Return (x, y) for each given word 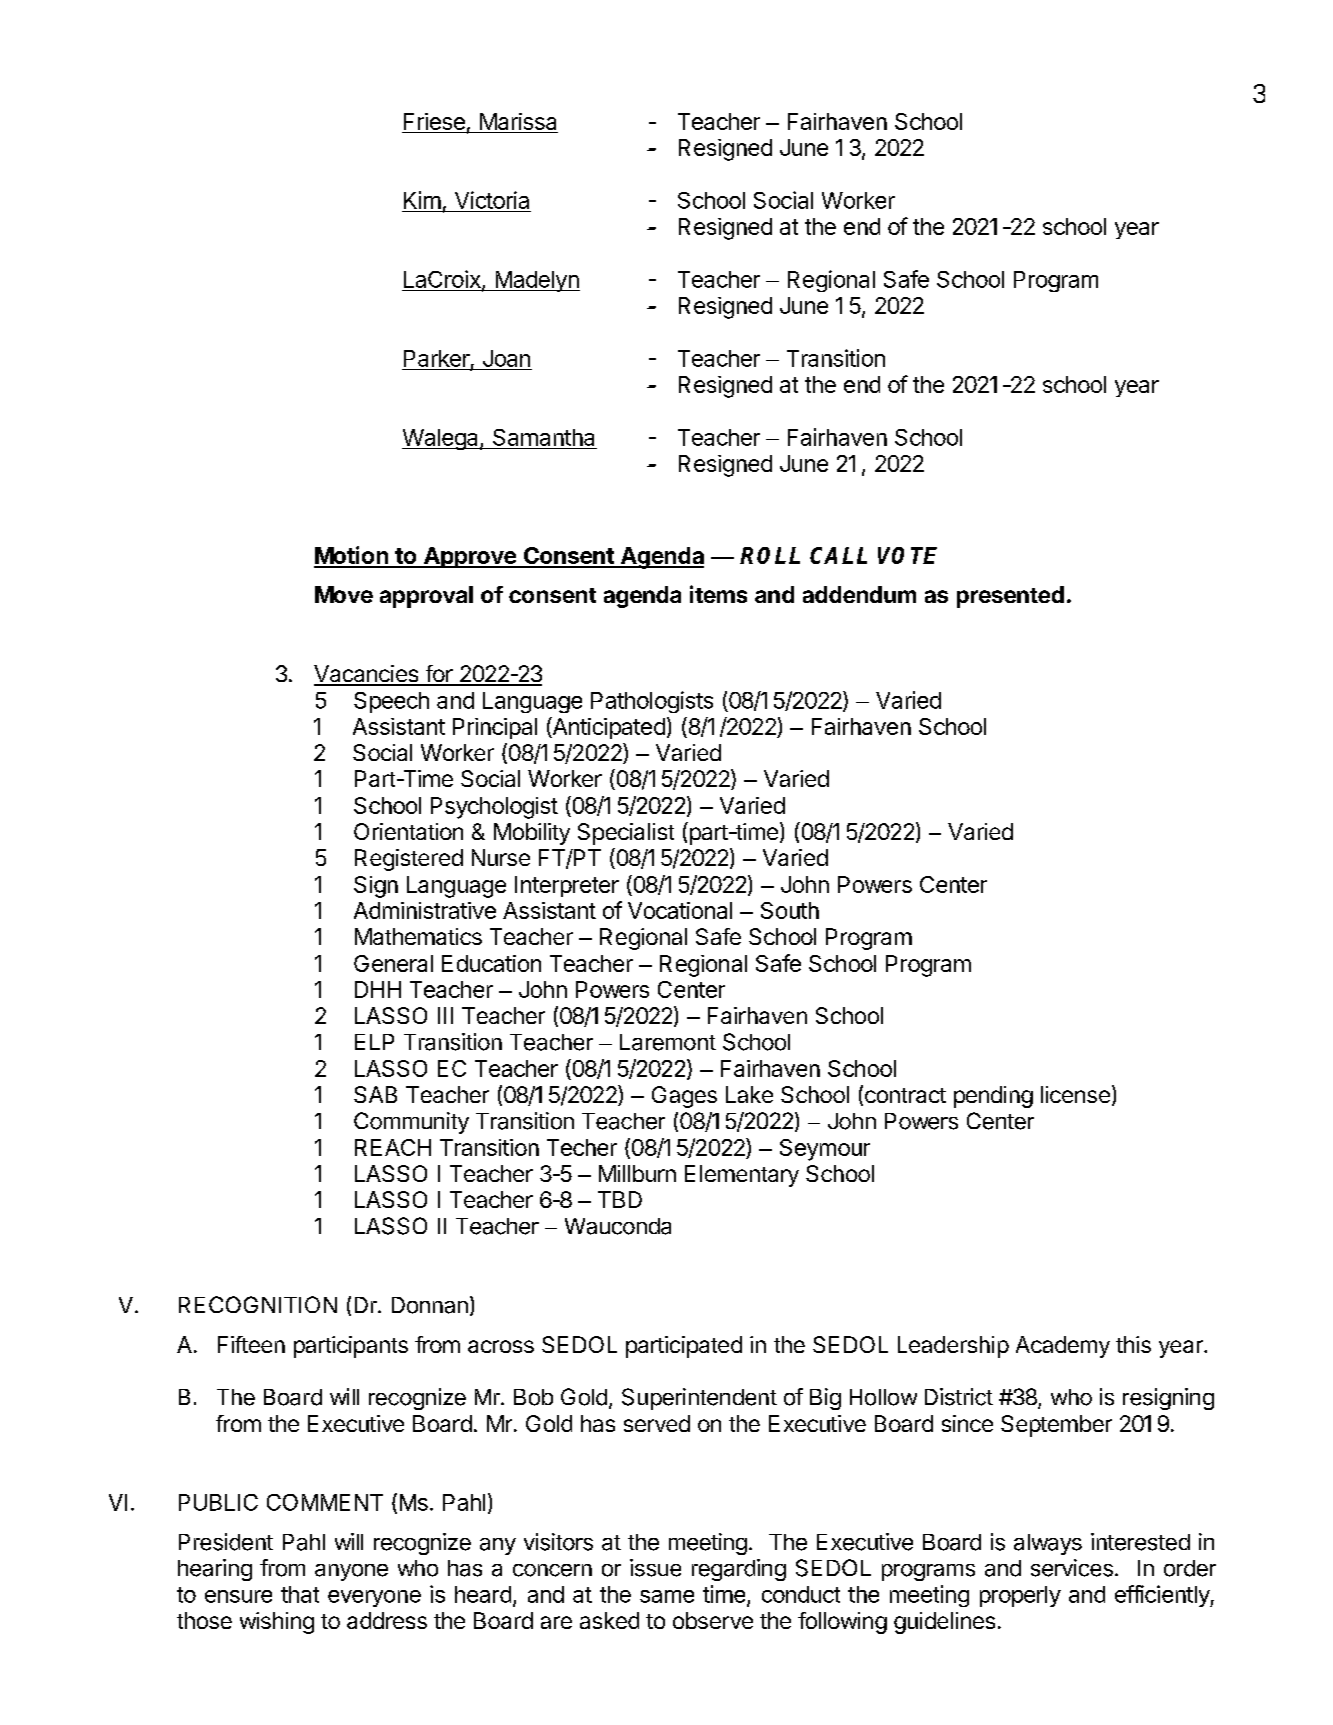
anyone (351, 1572)
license (1075, 1094)
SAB (375, 1094)
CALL (838, 555)
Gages (684, 1097)
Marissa (518, 121)
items (718, 594)
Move (344, 594)
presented (1010, 597)
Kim (422, 200)
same (667, 1596)
